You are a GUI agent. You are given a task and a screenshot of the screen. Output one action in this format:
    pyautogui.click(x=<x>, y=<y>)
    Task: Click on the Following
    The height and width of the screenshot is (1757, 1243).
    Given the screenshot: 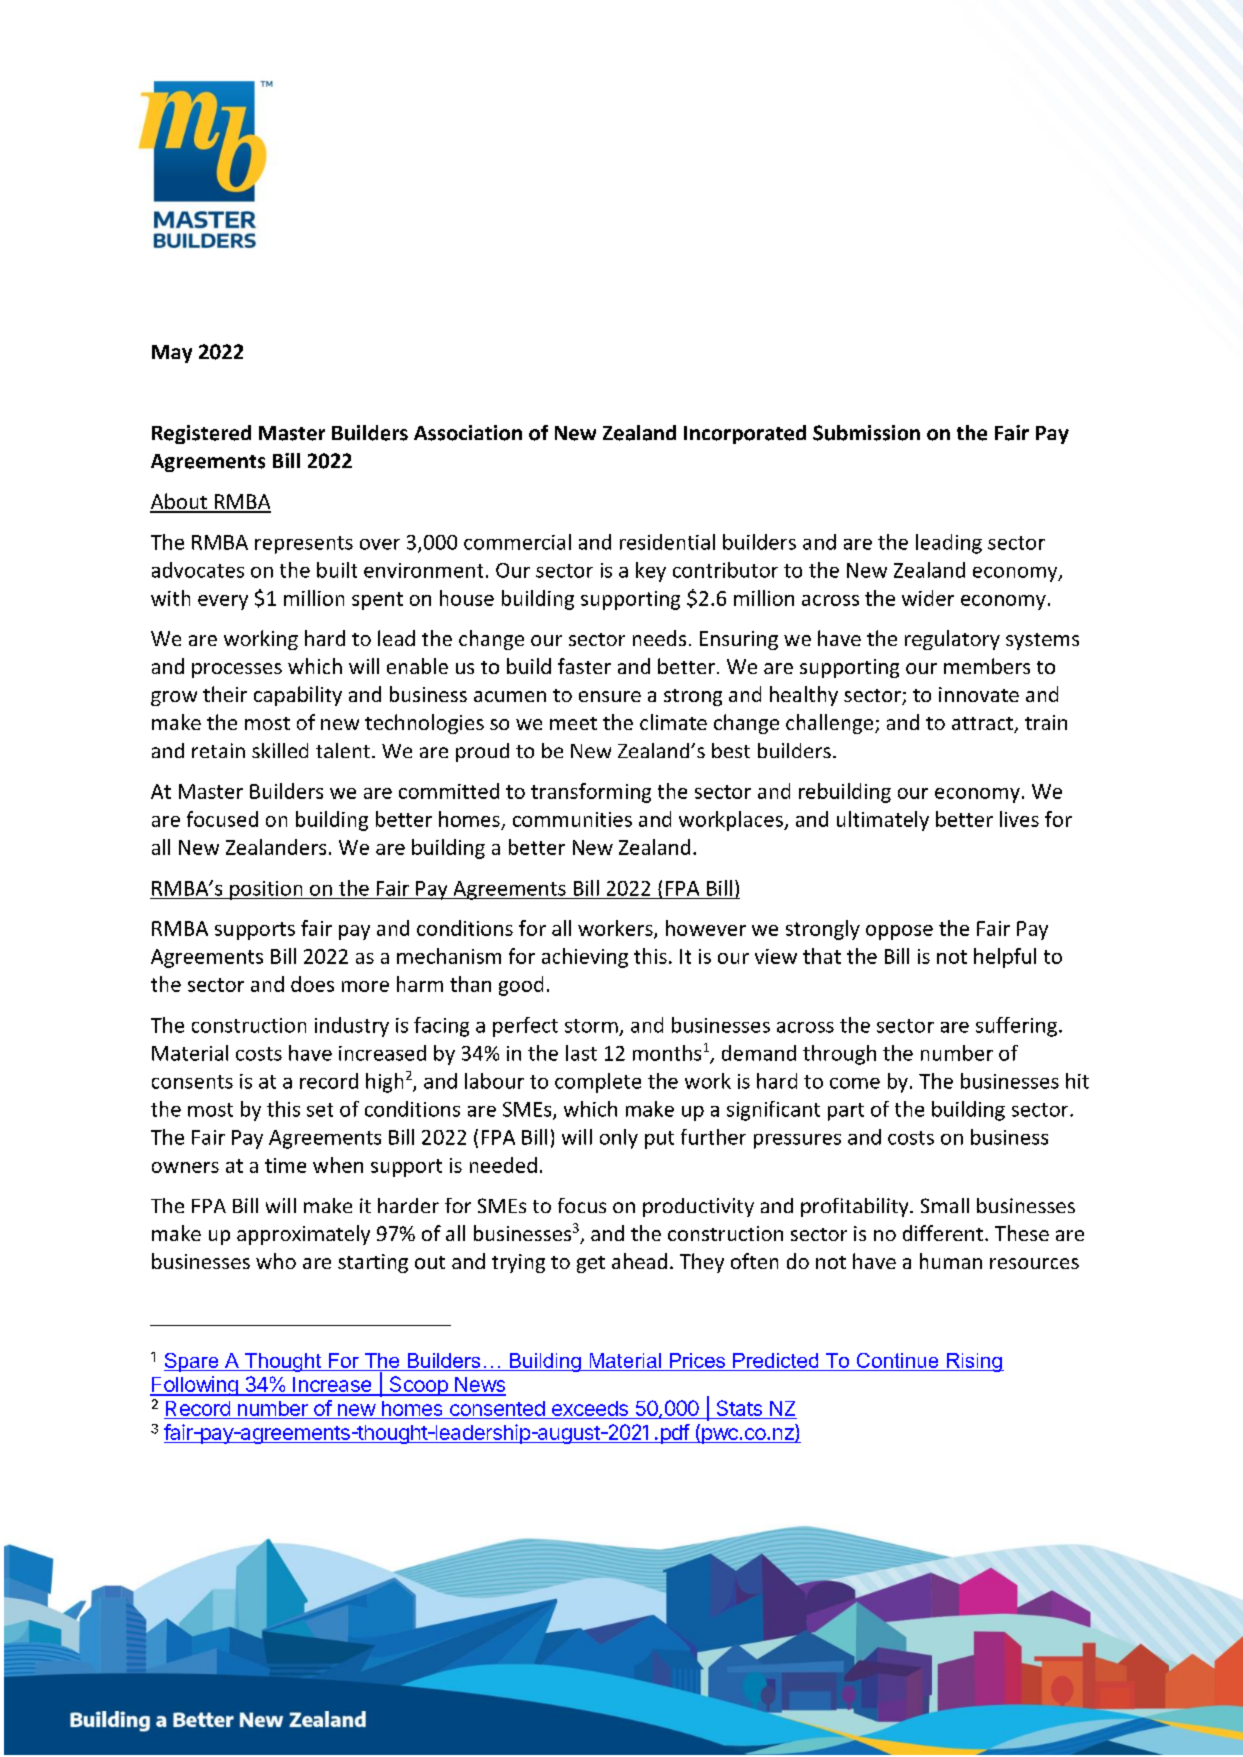 What is the action you would take?
    pyautogui.click(x=195, y=1386)
